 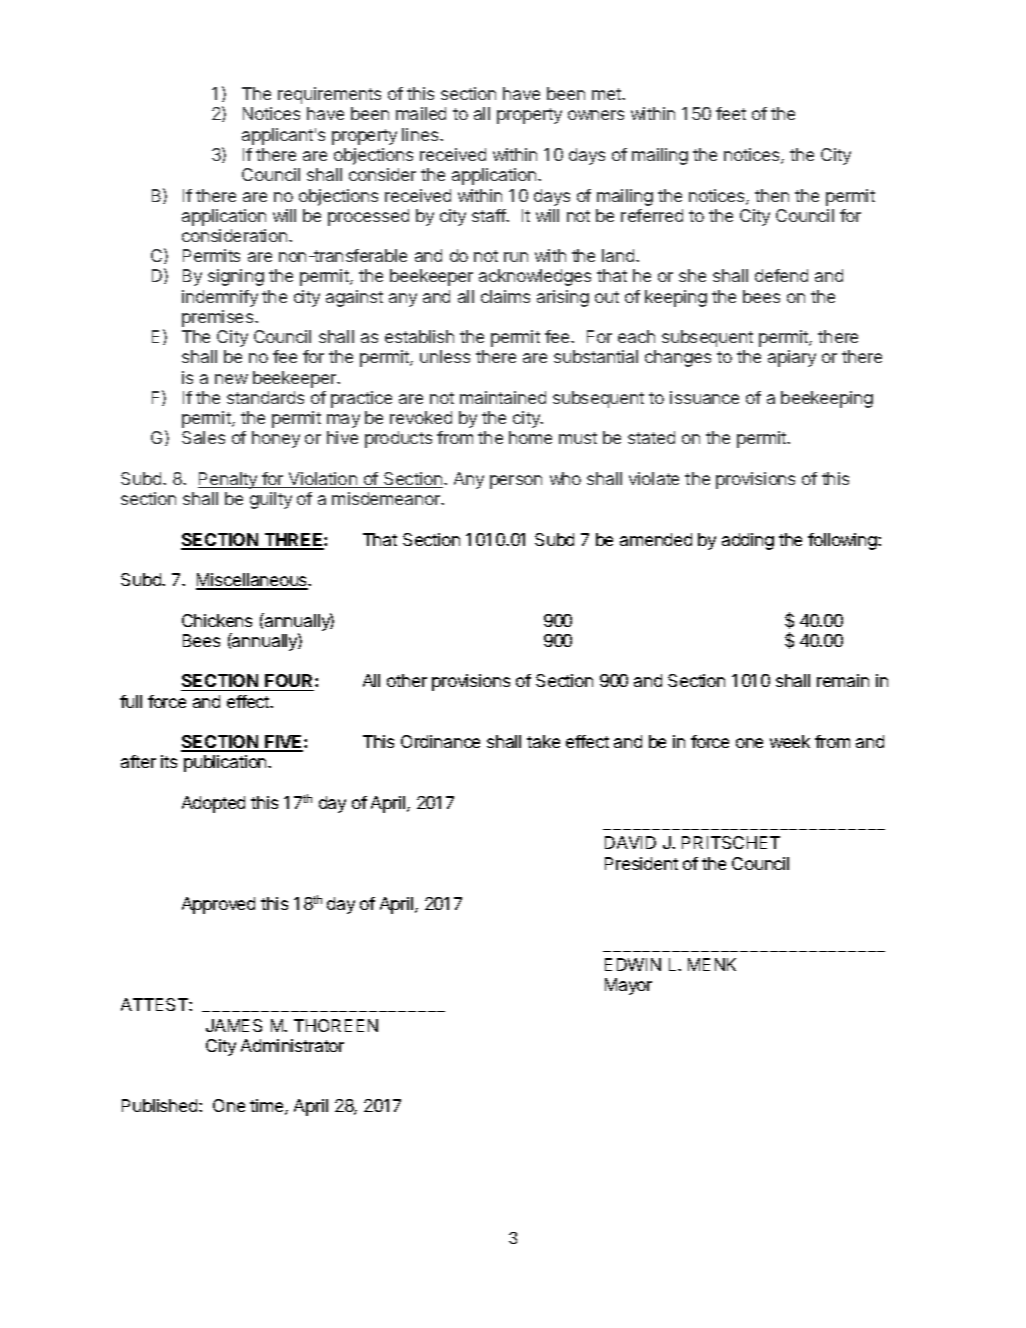 What do you see at coordinates (731, 113) in the document?
I see `feet` at bounding box center [731, 113].
